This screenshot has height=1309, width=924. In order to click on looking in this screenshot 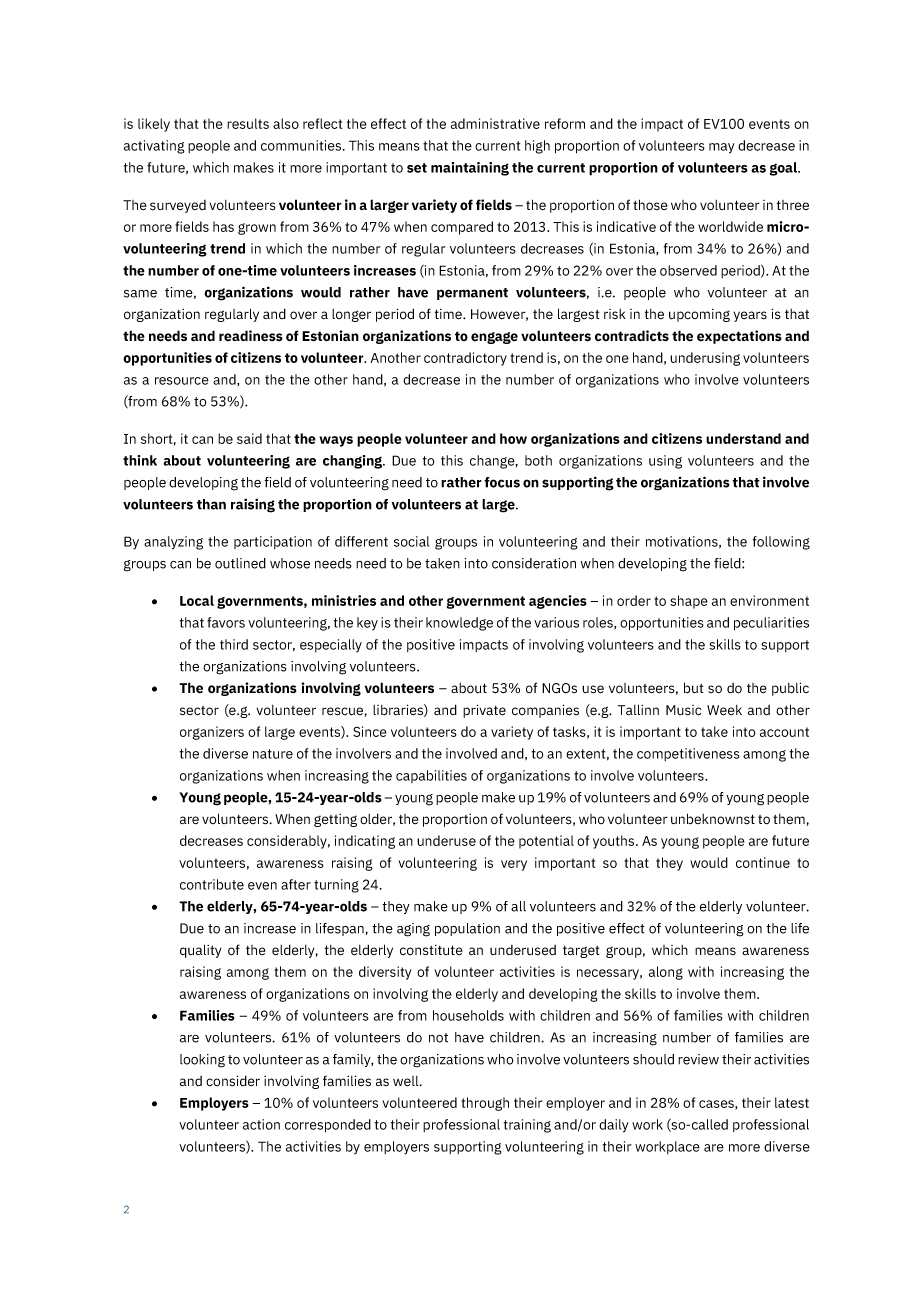, I will do `click(202, 1061)`.
